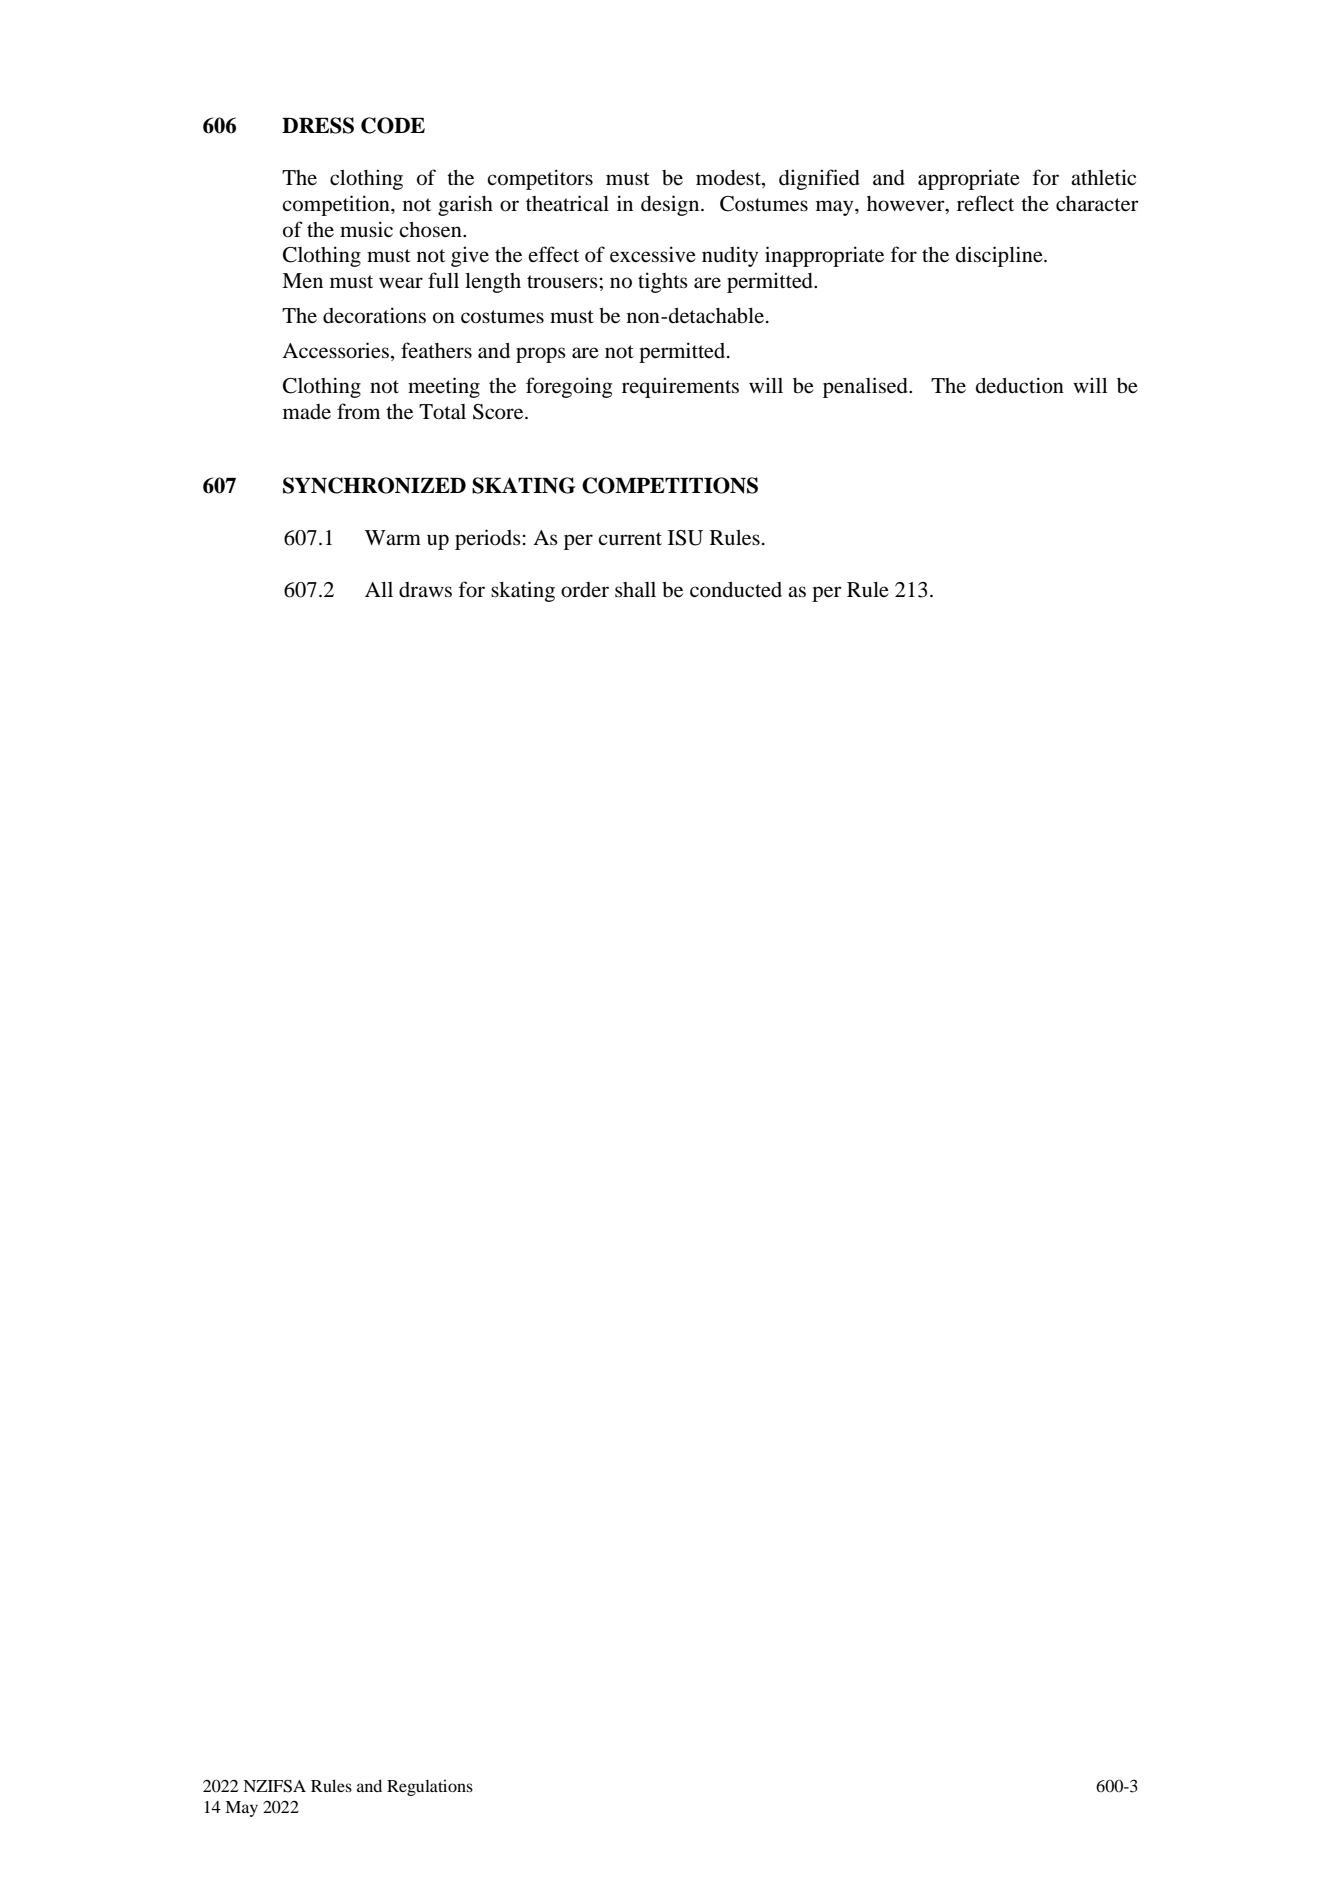  I want to click on penalised, so click(866, 387).
